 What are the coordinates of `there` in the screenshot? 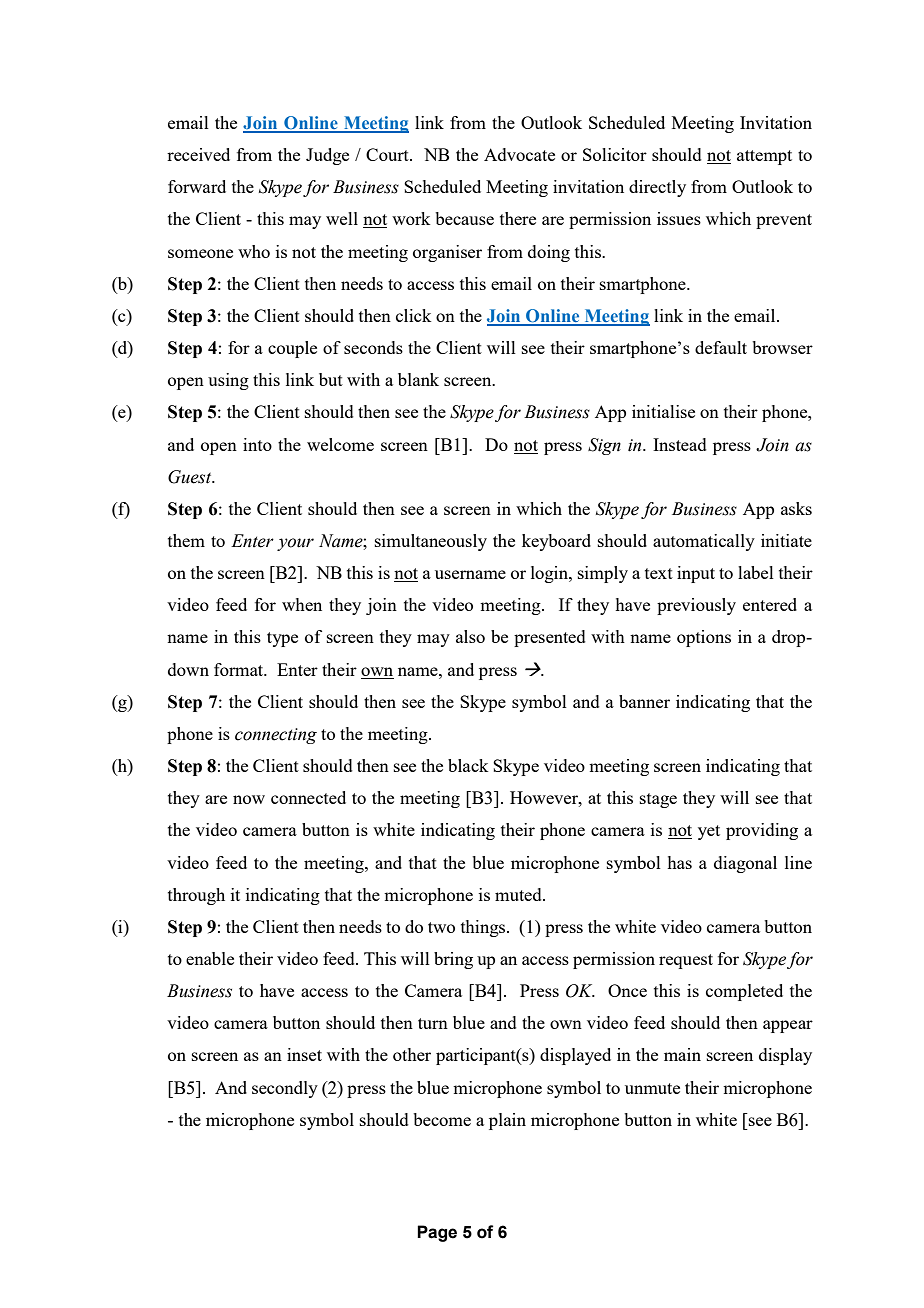 It's located at (518, 218).
